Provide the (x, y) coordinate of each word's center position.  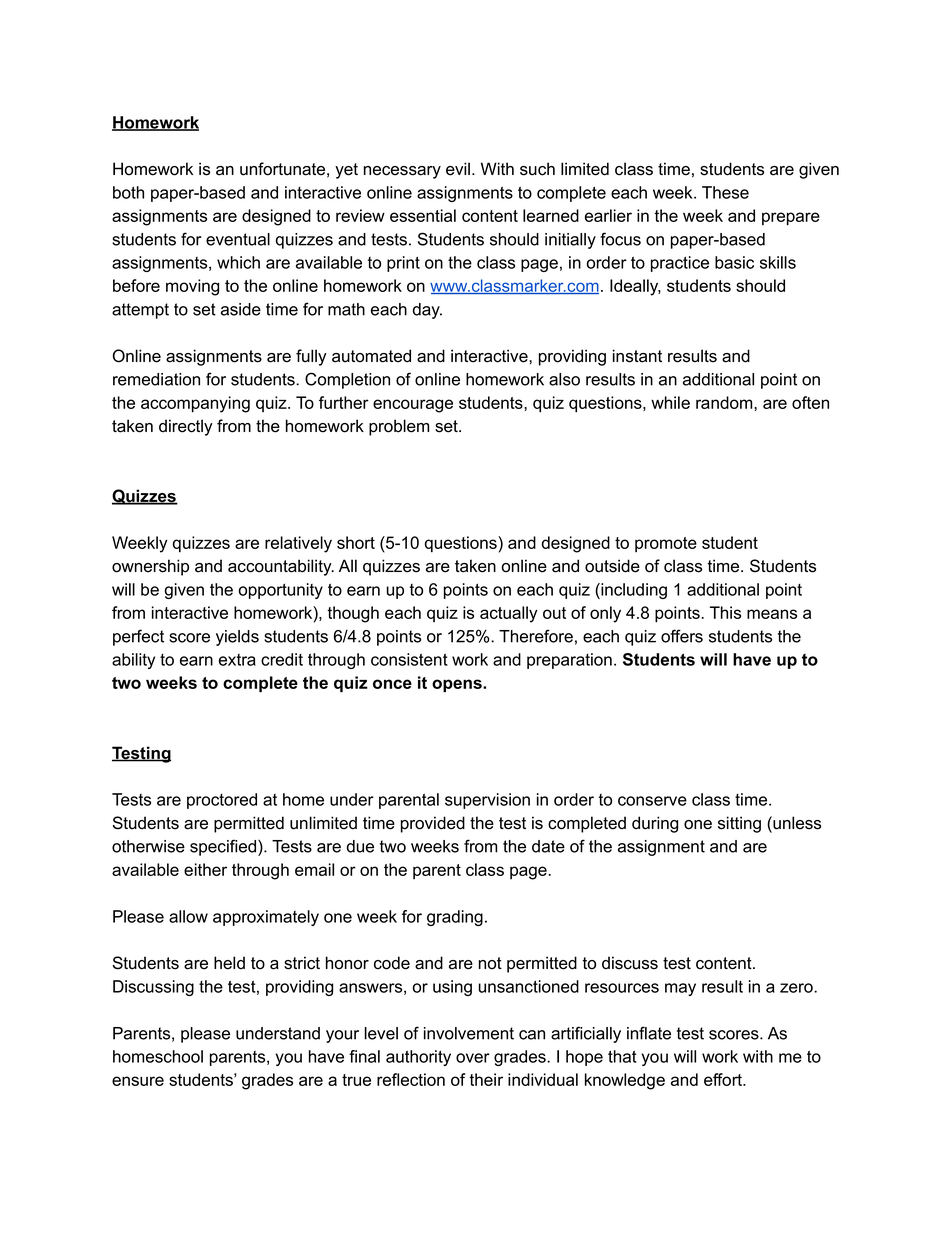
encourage (413, 406)
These (725, 192)
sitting (739, 824)
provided (433, 824)
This (725, 612)
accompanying (195, 404)
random (725, 402)
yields (237, 638)
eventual (238, 239)
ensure (138, 1081)
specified (224, 847)
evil (459, 169)
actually (508, 614)
